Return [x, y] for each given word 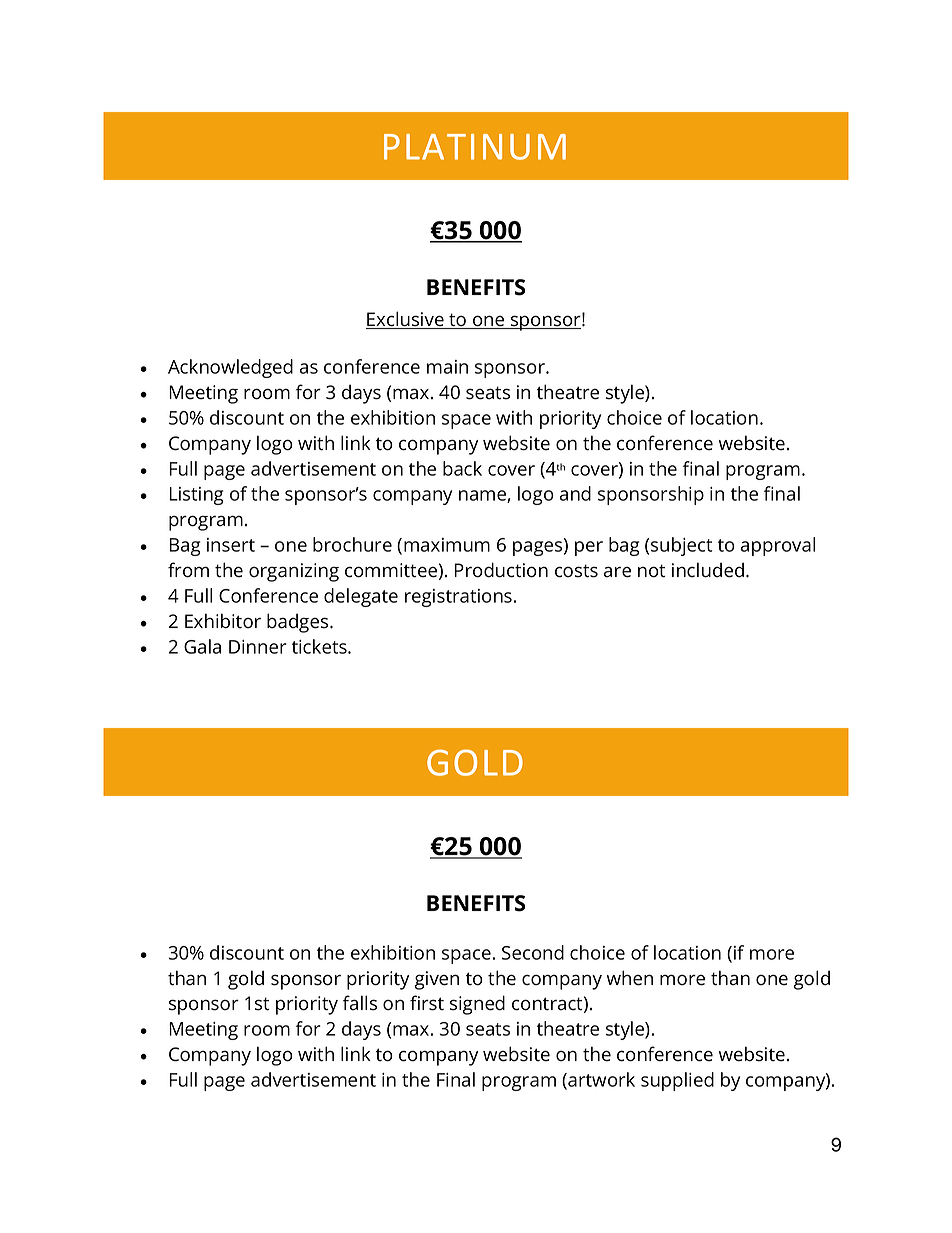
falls [360, 1003]
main [447, 367]
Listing [196, 496]
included [708, 570]
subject [681, 546]
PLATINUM [475, 147]
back [462, 468]
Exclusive [406, 320]
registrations [458, 598]
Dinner [258, 647]
